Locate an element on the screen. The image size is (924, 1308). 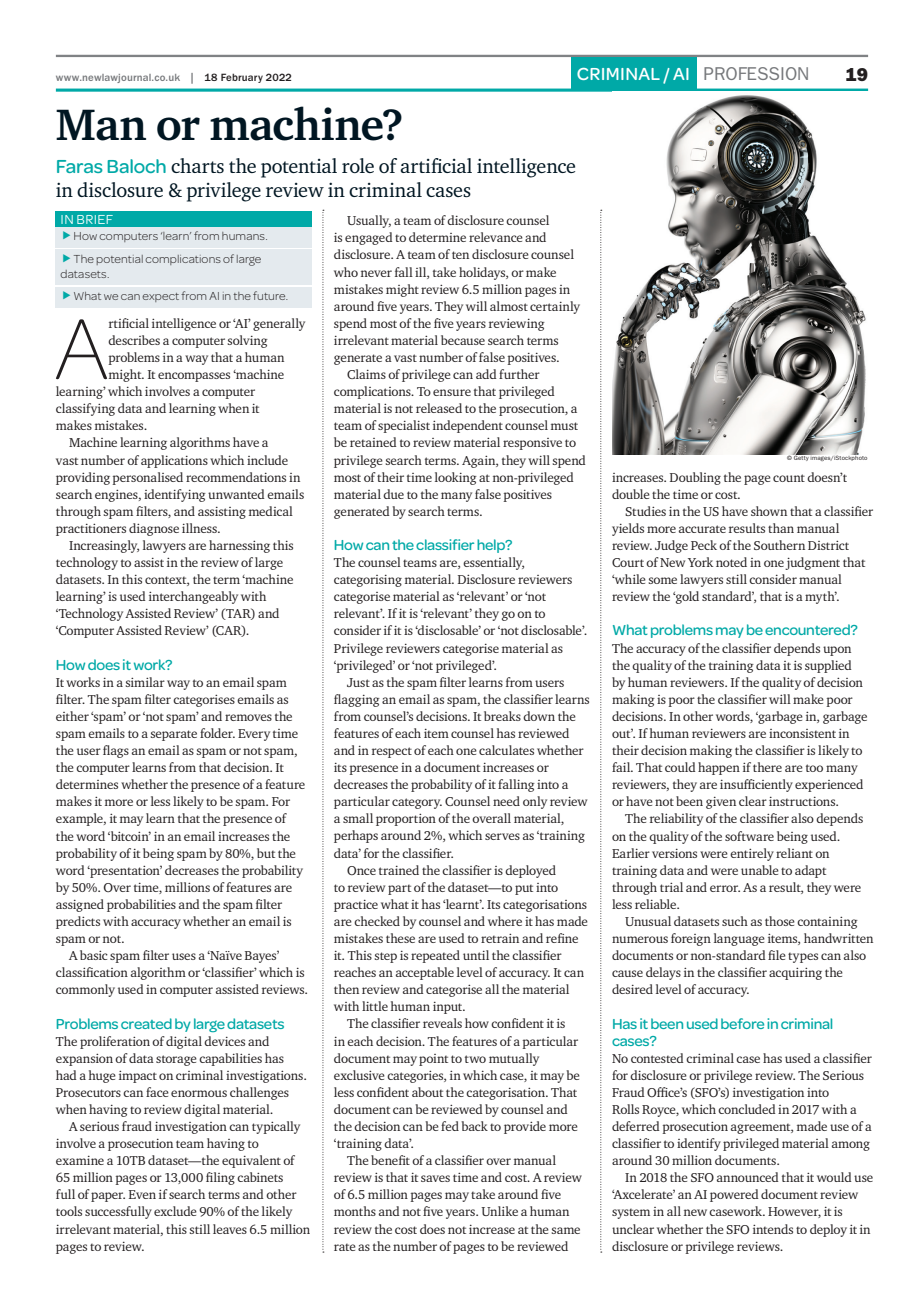
role is located at coordinates (358, 165).
